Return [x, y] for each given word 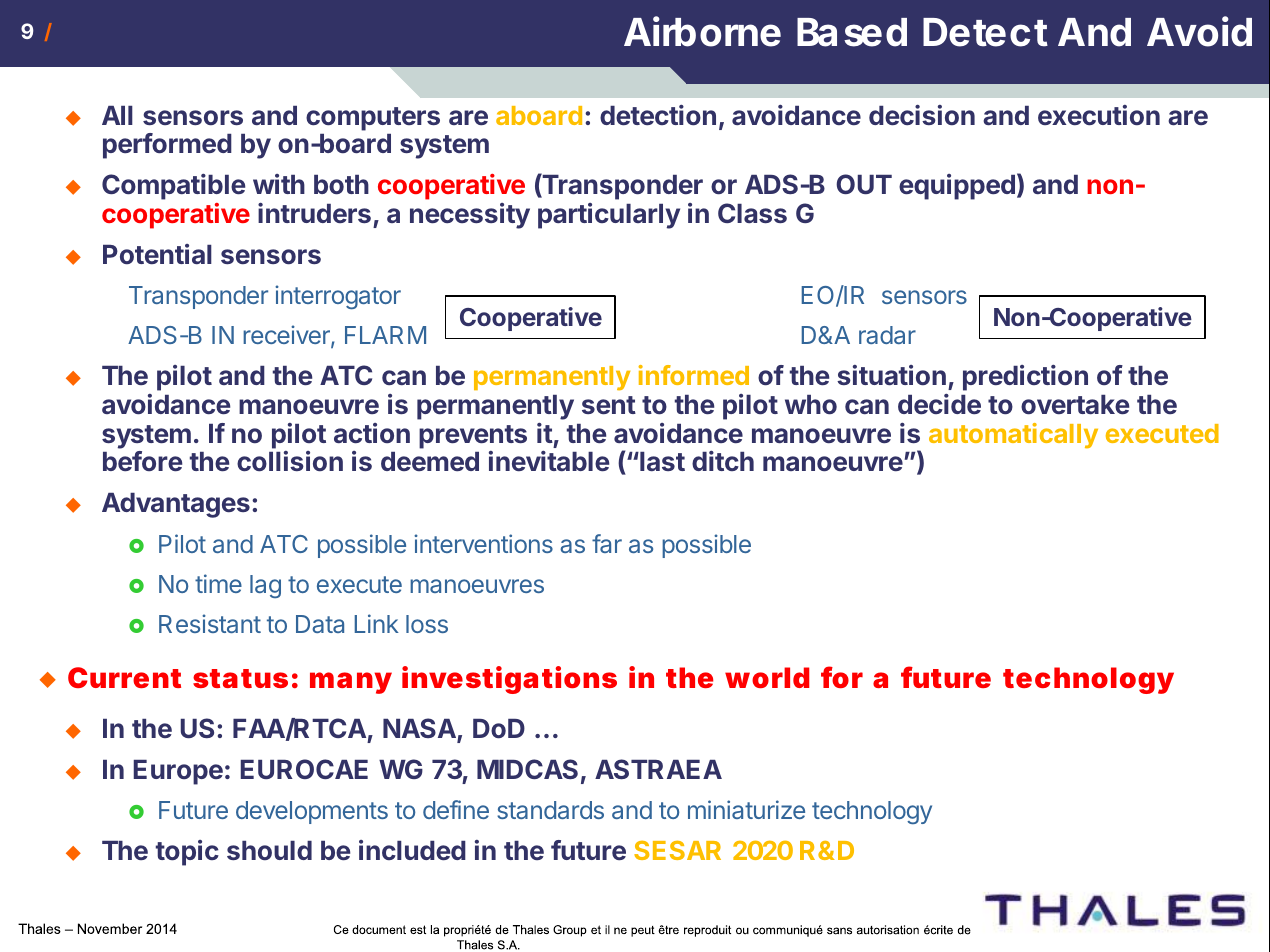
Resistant [210, 623]
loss [427, 624]
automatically [1013, 436]
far [607, 543]
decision [922, 115]
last [661, 461]
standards [550, 810]
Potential [157, 254]
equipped [957, 187]
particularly [609, 216]
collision [290, 461]
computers [373, 119]
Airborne [702, 32]
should [269, 850]
